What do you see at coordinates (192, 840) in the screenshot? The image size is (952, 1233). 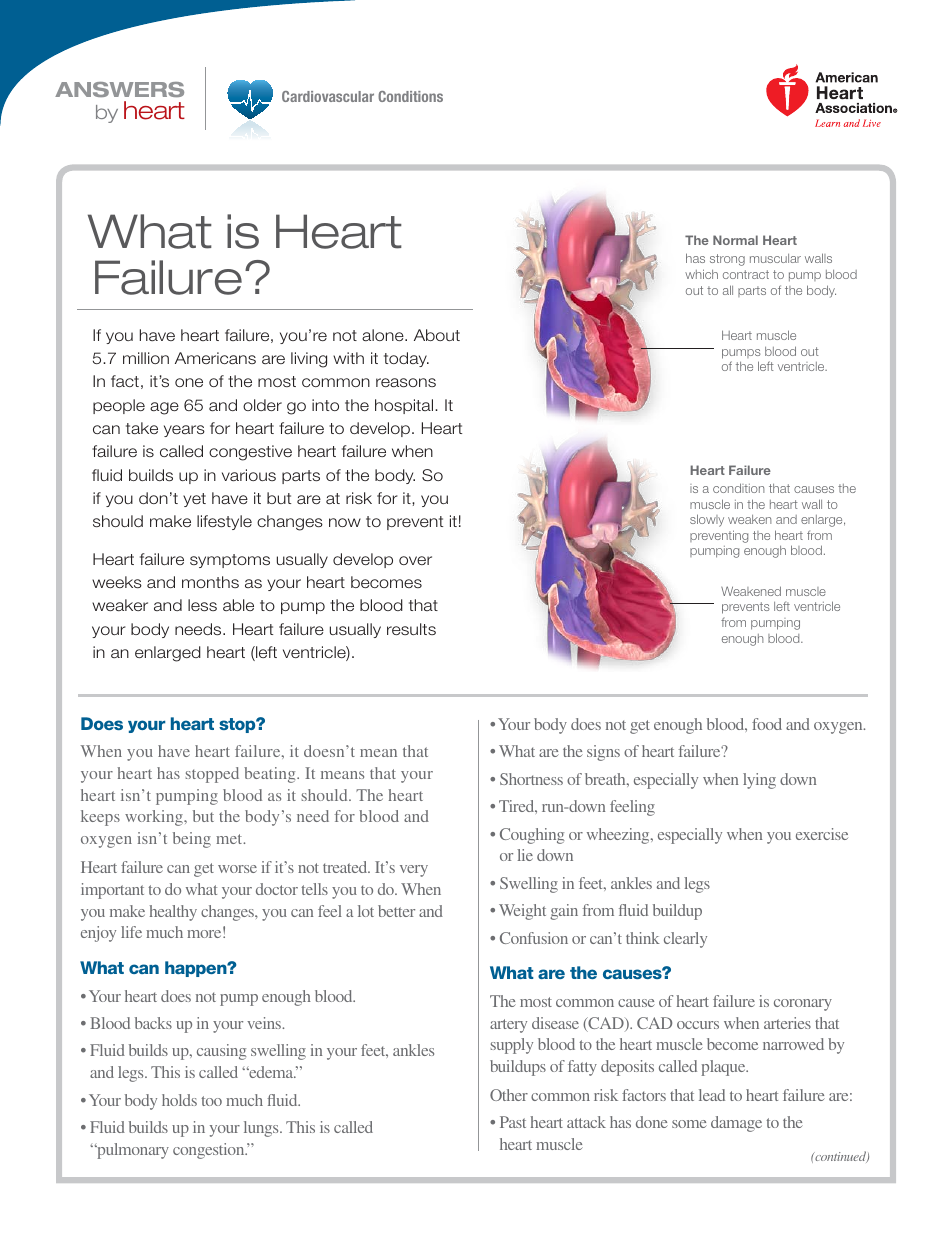 I see `being` at bounding box center [192, 840].
